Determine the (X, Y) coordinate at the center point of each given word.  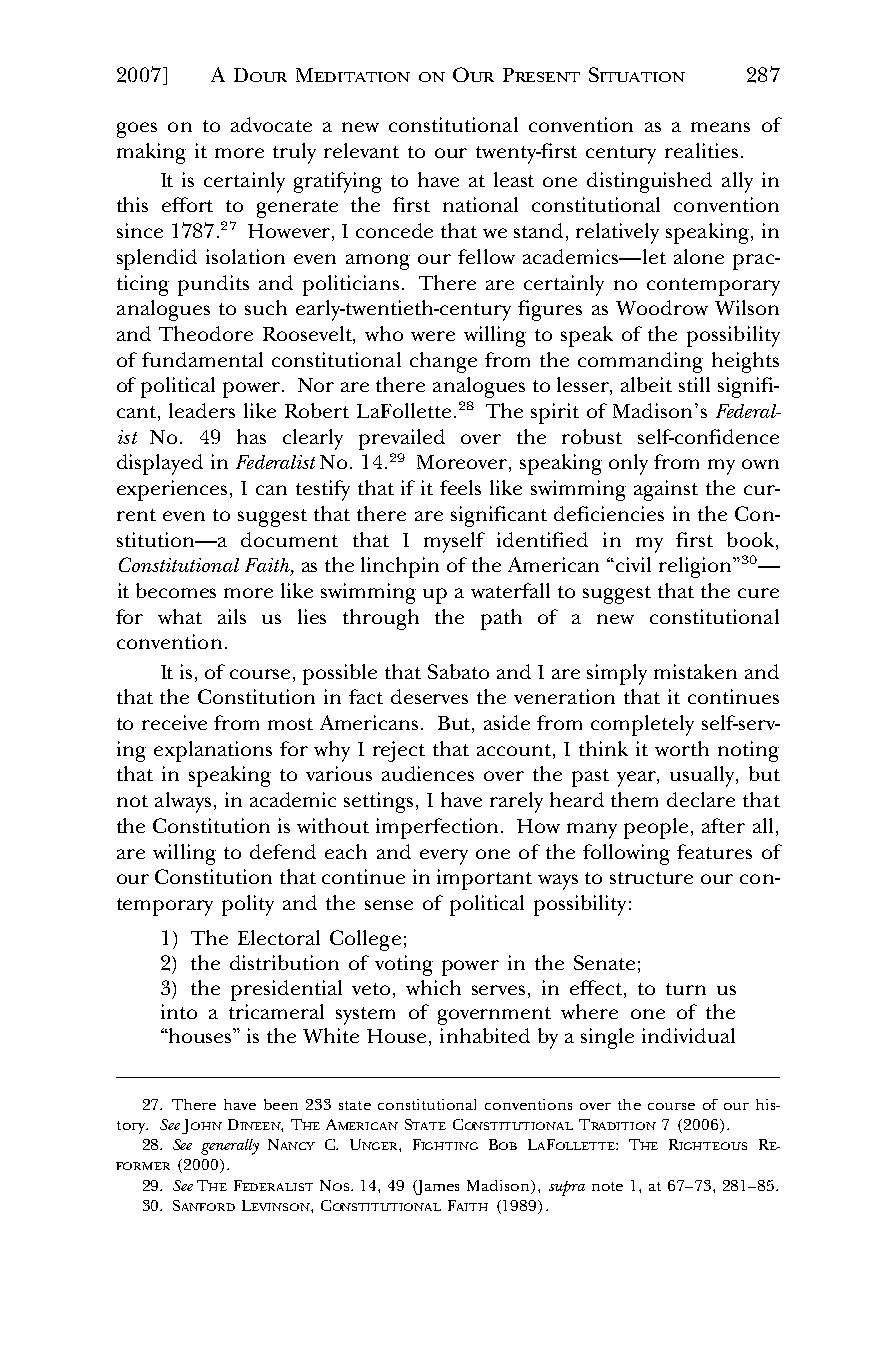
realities (701, 150)
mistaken (695, 671)
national (480, 204)
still (694, 384)
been (281, 1104)
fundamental (202, 359)
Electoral (279, 937)
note (607, 1186)
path (501, 619)
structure (651, 878)
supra (567, 1188)
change (443, 362)
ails (232, 616)
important (484, 879)
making (151, 153)
